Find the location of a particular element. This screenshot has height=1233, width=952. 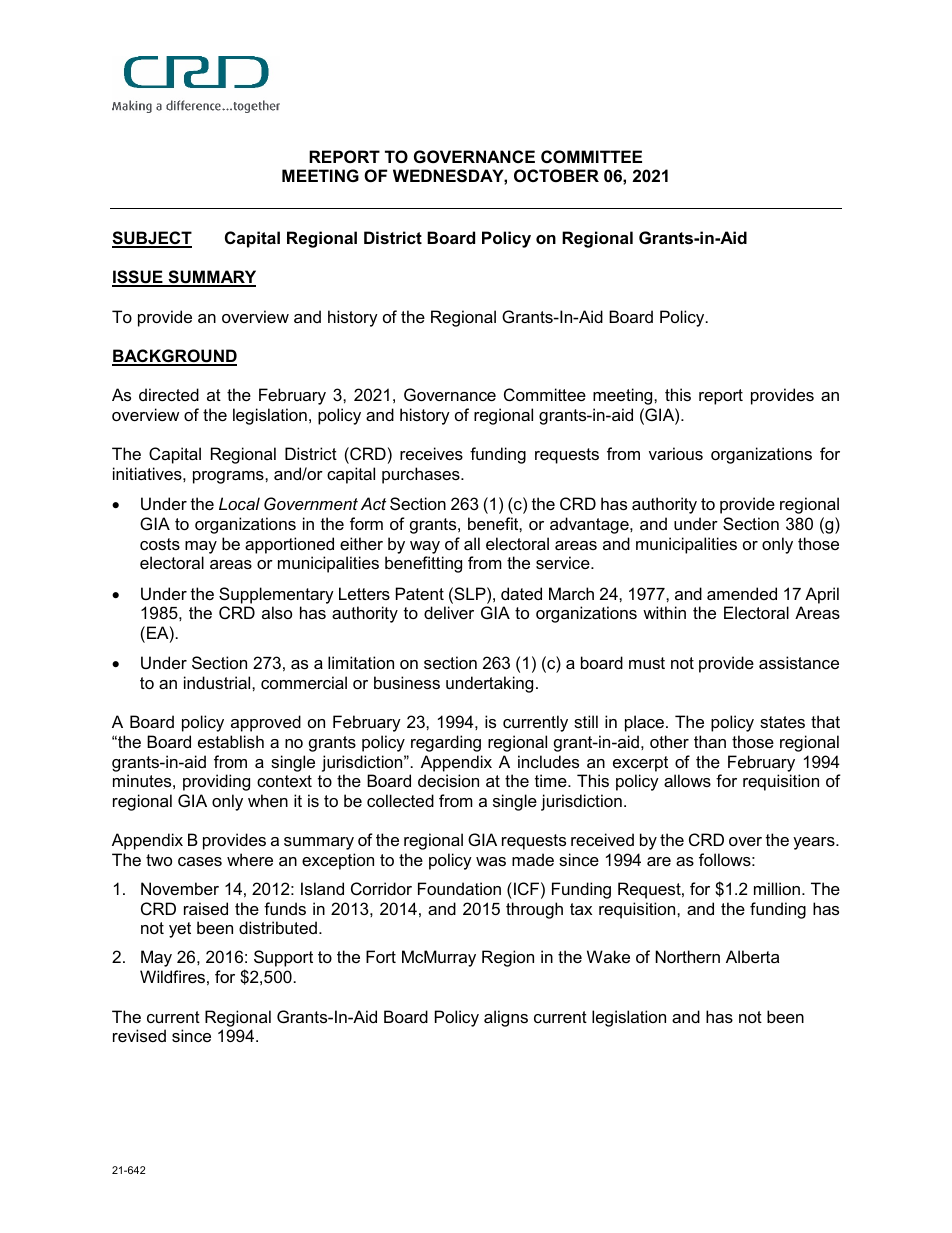

BACKGROUND is located at coordinates (174, 357).
